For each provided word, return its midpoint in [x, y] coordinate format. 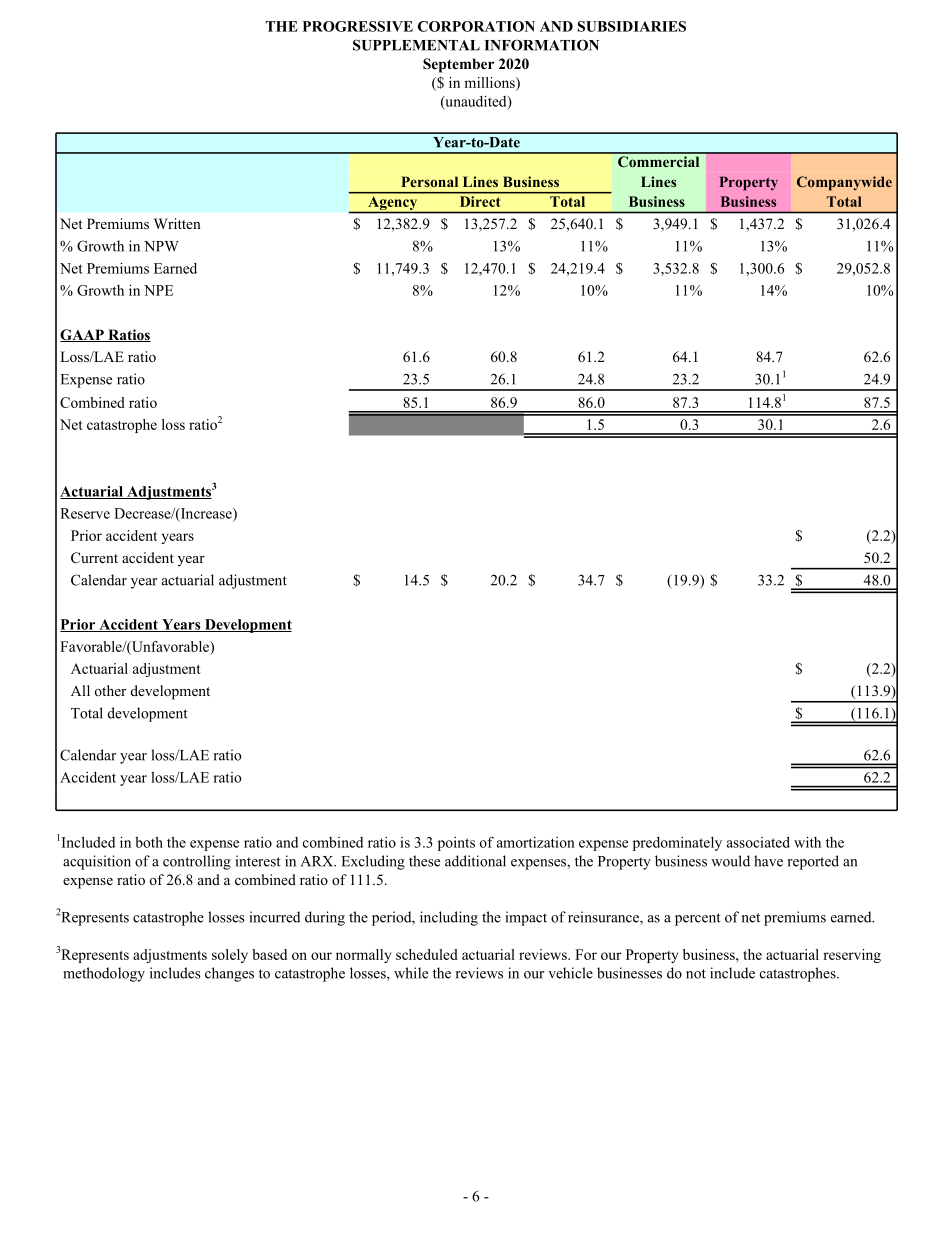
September [458, 65]
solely [230, 956]
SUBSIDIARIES [632, 26]
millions [490, 84]
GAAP [83, 335]
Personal [429, 181]
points [456, 844]
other [110, 690]
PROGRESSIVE [358, 26]
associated [758, 842]
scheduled [427, 954]
